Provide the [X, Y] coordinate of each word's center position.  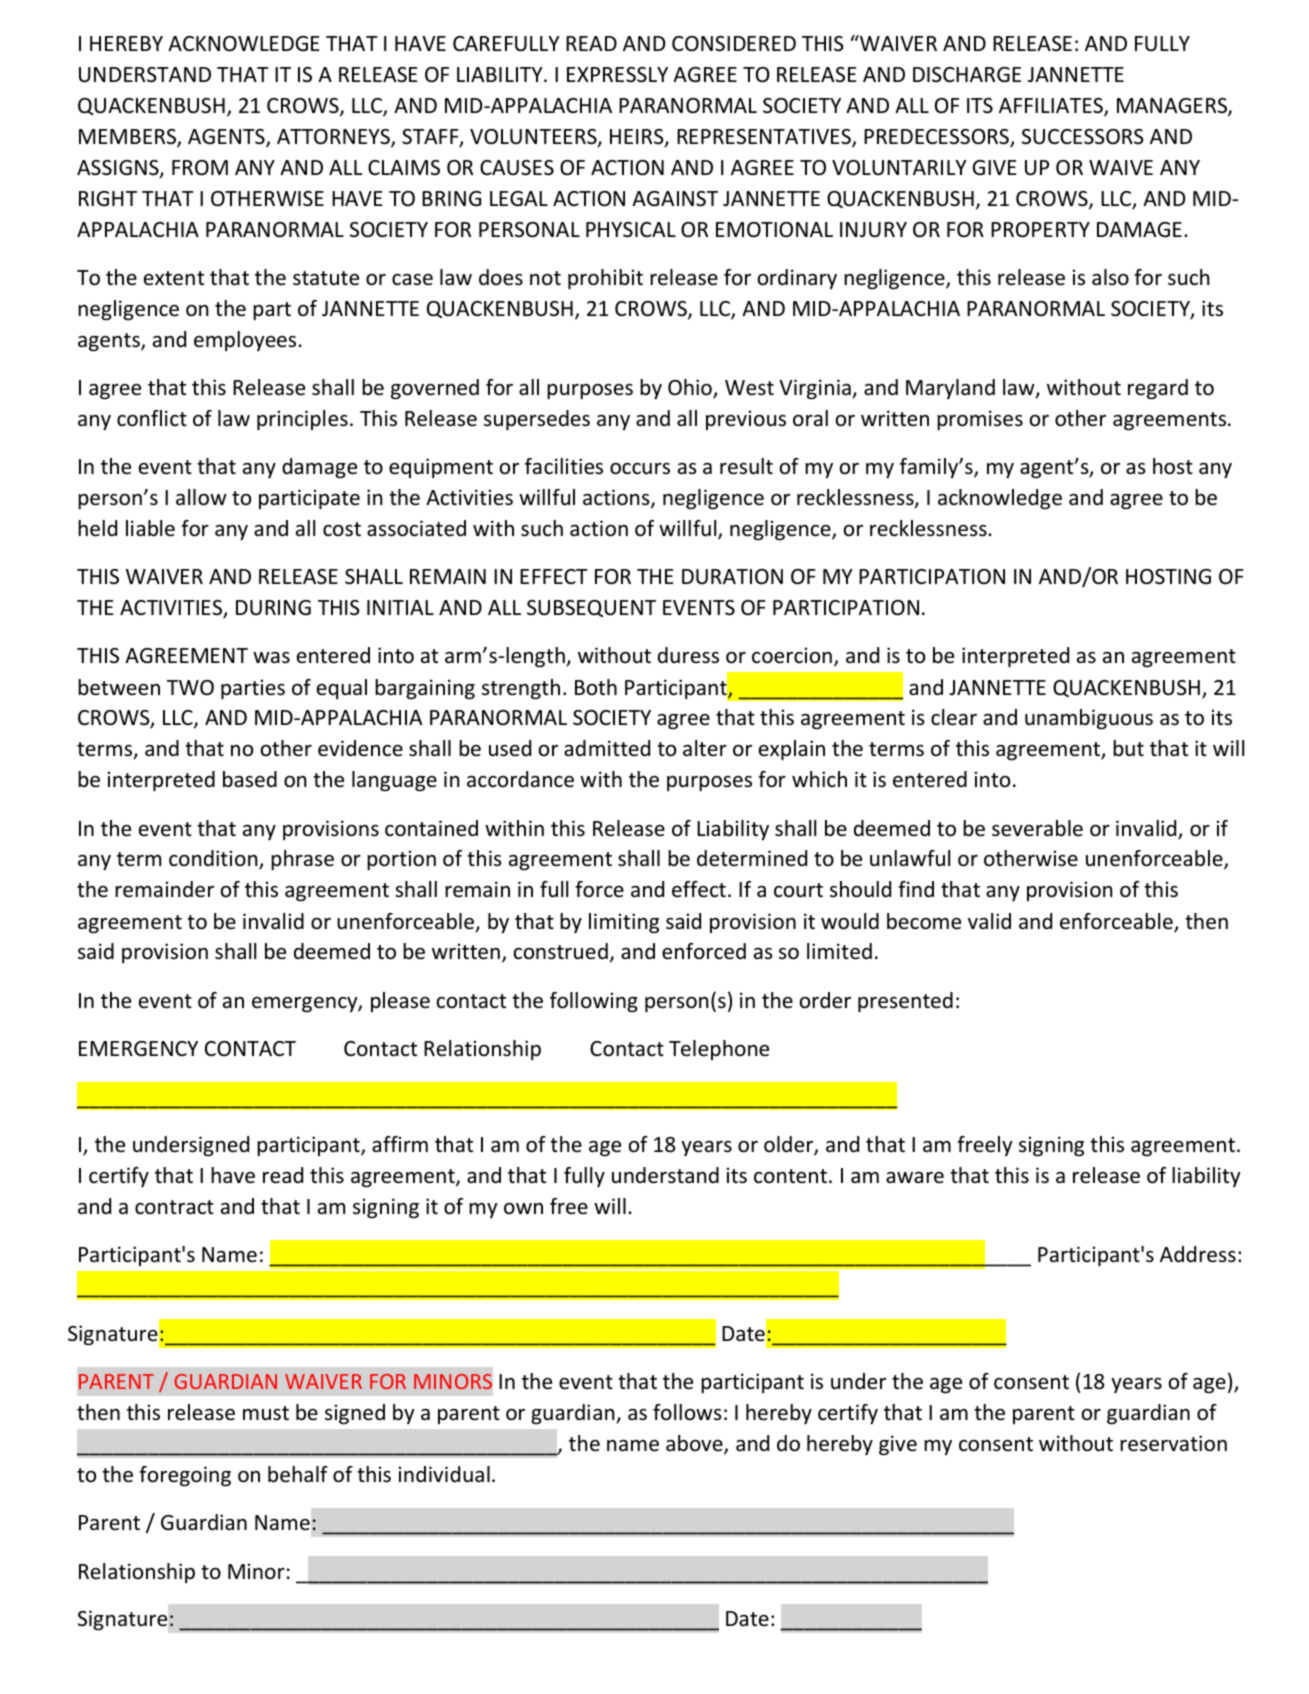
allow [201, 497]
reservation [1173, 1443]
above [695, 1444]
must [266, 1413]
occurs [640, 469]
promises [980, 420]
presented [905, 1002]
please [400, 1002]
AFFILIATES [1052, 107]
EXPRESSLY [617, 75]
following [594, 1002]
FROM [200, 168]
